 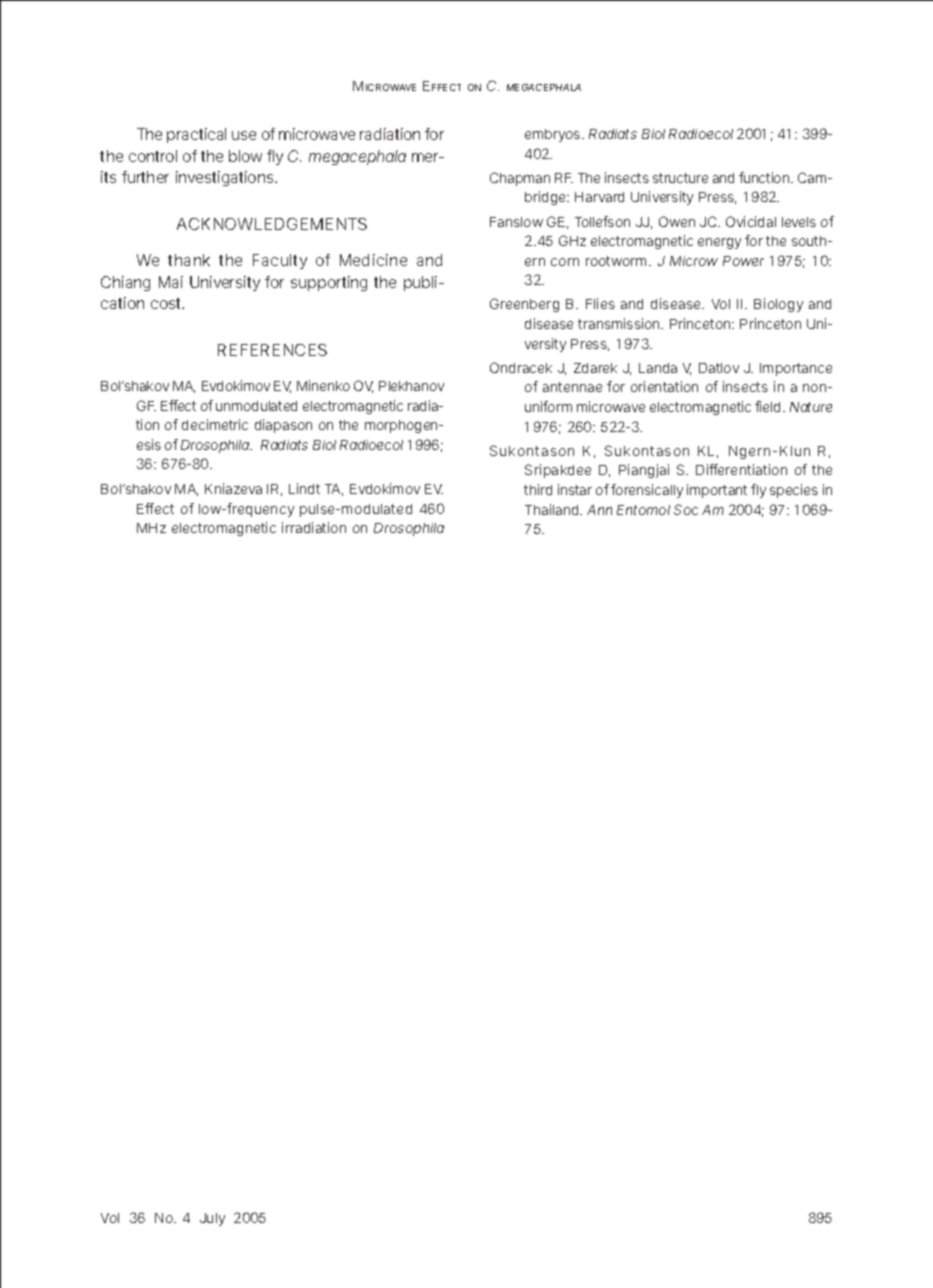 What do you see at coordinates (686, 509) in the document?
I see `Soc` at bounding box center [686, 509].
